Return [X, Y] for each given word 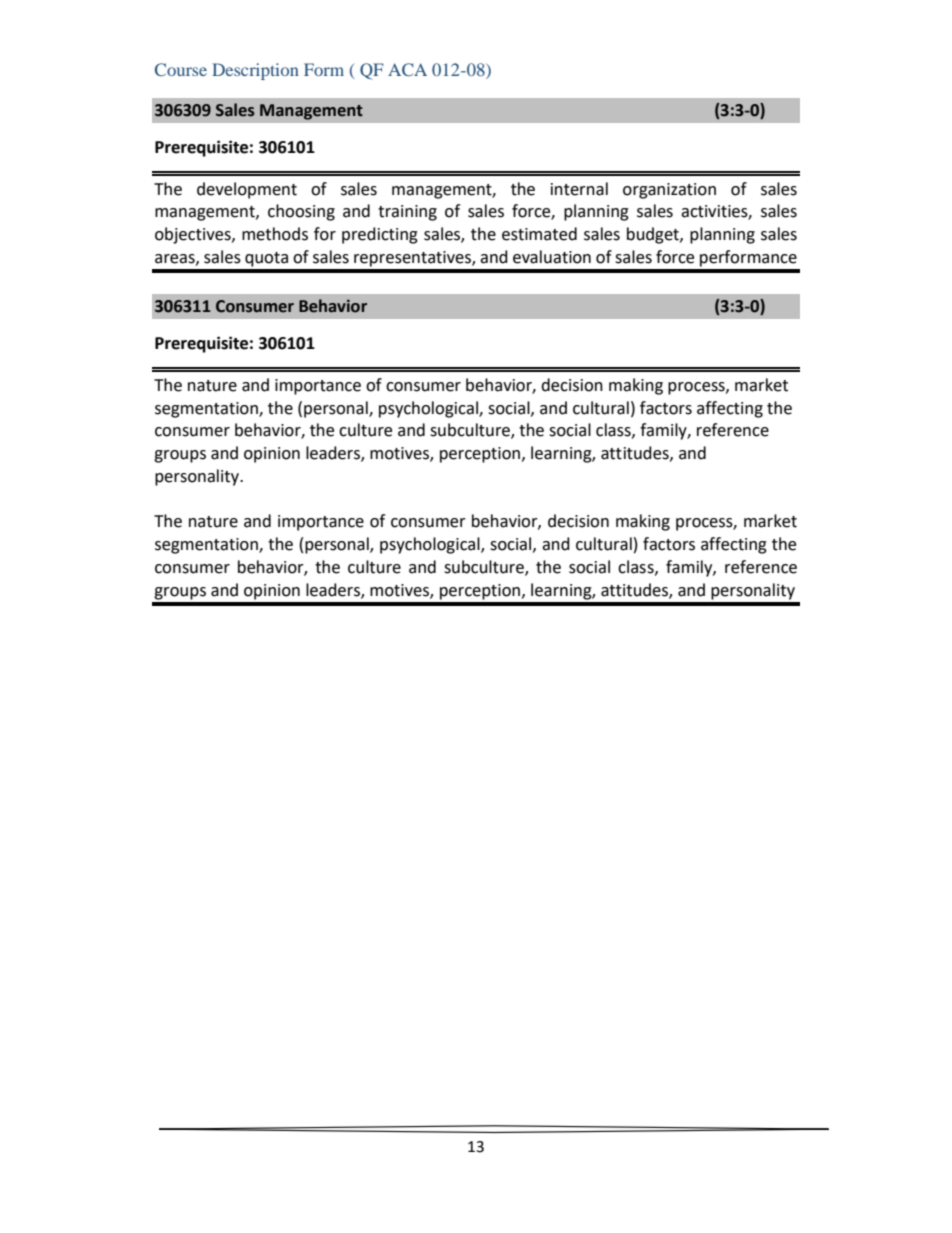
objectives [194, 235]
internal [579, 189]
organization [669, 191]
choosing [301, 212]
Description [255, 71]
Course [181, 69]
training [407, 213]
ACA [407, 69]
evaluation [552, 257]
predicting [380, 235]
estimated [539, 234]
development [247, 190]
